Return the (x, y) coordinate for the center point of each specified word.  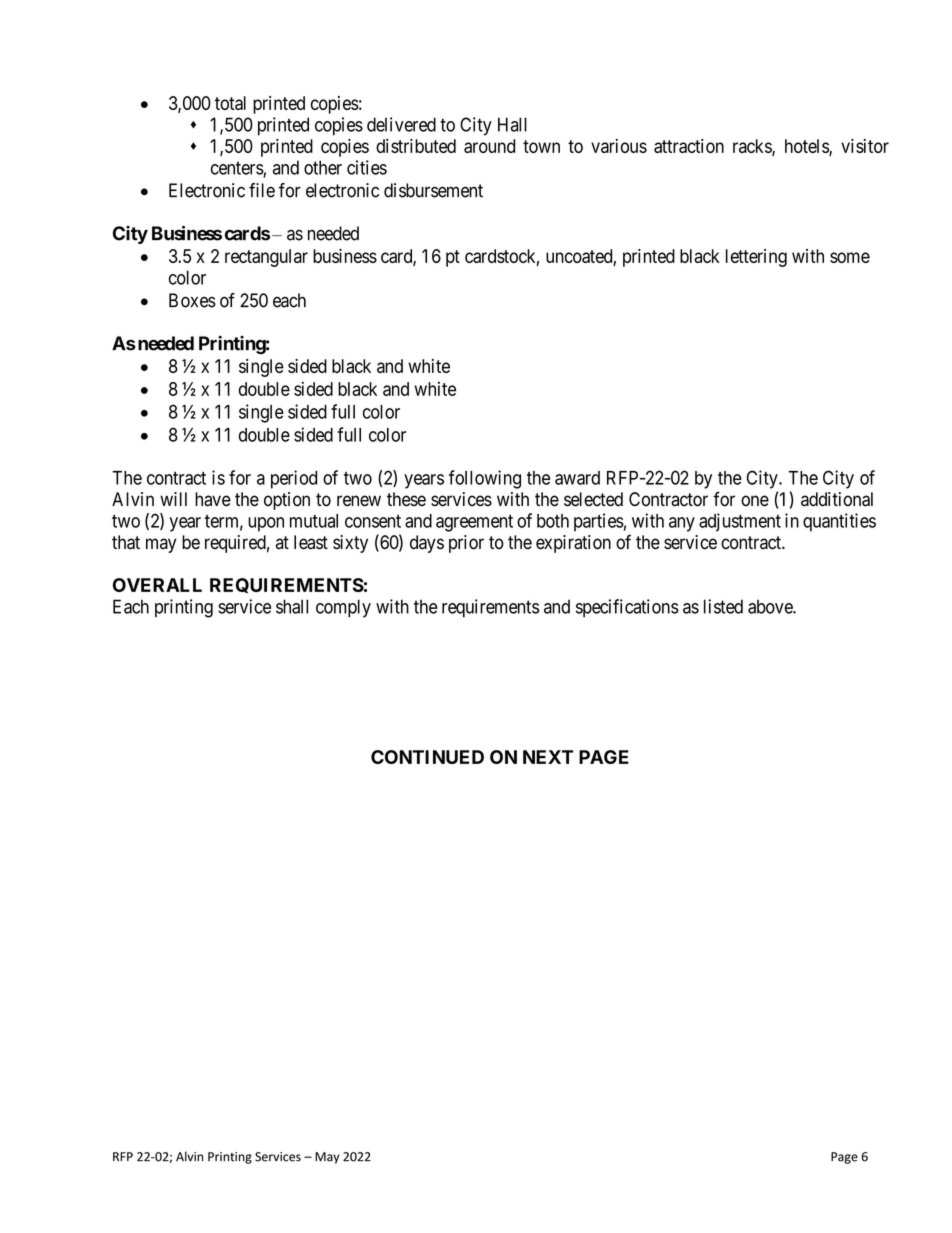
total (230, 103)
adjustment (740, 522)
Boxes (192, 300)
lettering (756, 258)
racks (753, 147)
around (489, 146)
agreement (474, 523)
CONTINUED (427, 757)
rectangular (266, 258)
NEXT (548, 757)
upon (266, 524)
